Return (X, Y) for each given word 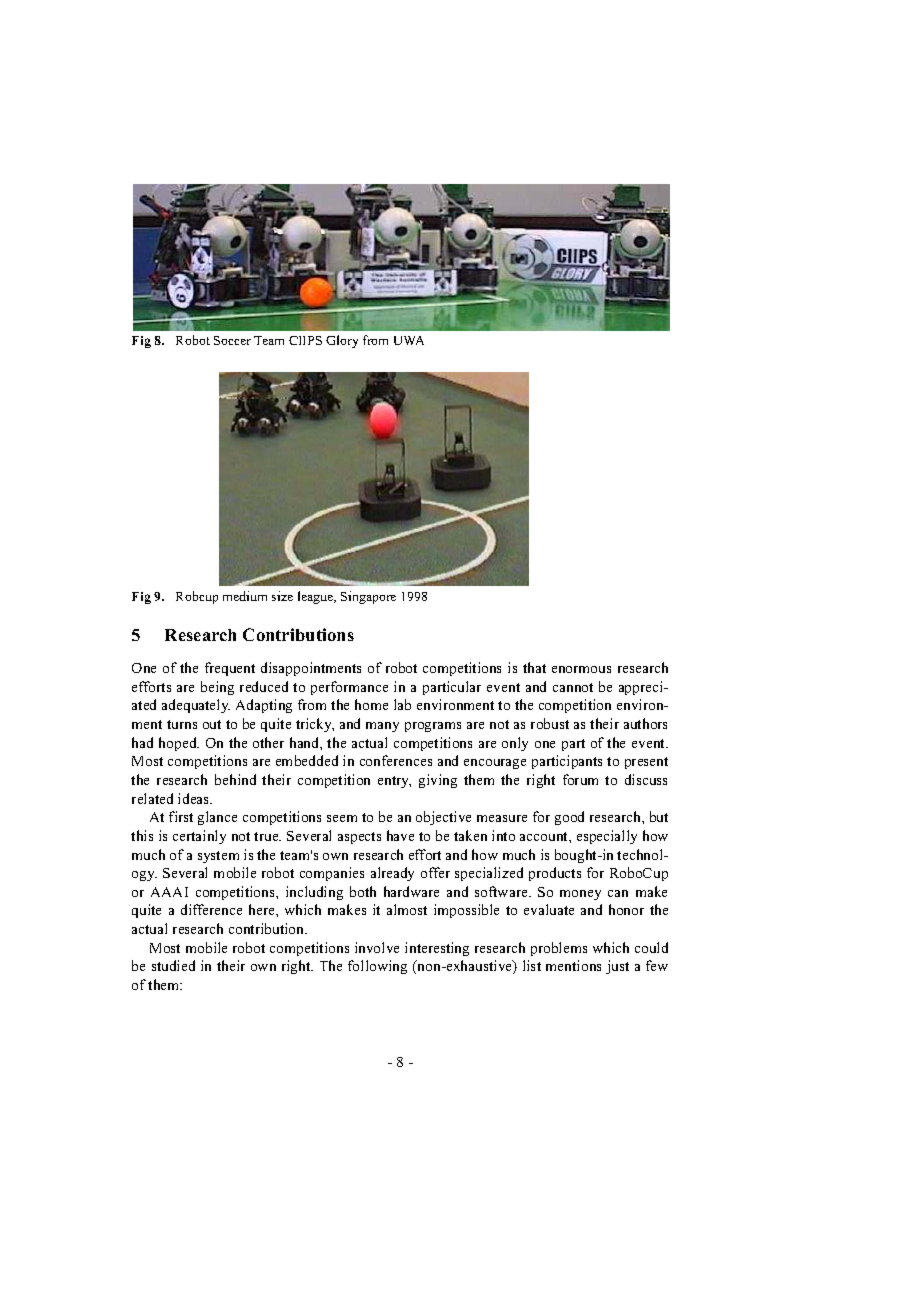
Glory (342, 341)
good (569, 818)
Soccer (232, 340)
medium (245, 596)
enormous (581, 669)
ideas (195, 798)
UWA (409, 340)
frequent (230, 669)
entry (394, 782)
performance (349, 688)
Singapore (368, 597)
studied (173, 965)
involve (377, 947)
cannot (573, 687)
